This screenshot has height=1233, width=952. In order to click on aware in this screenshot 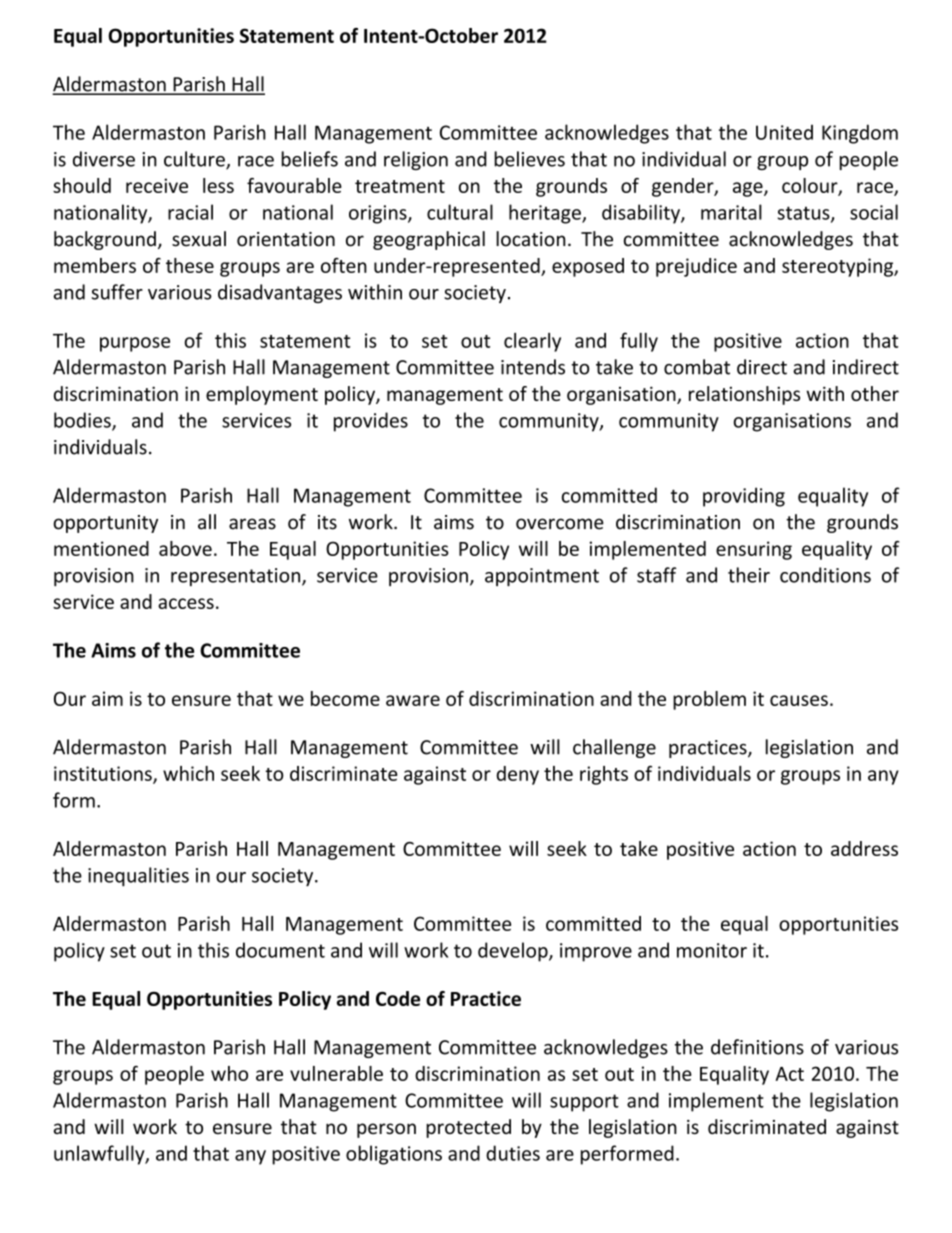, I will do `click(413, 700)`.
